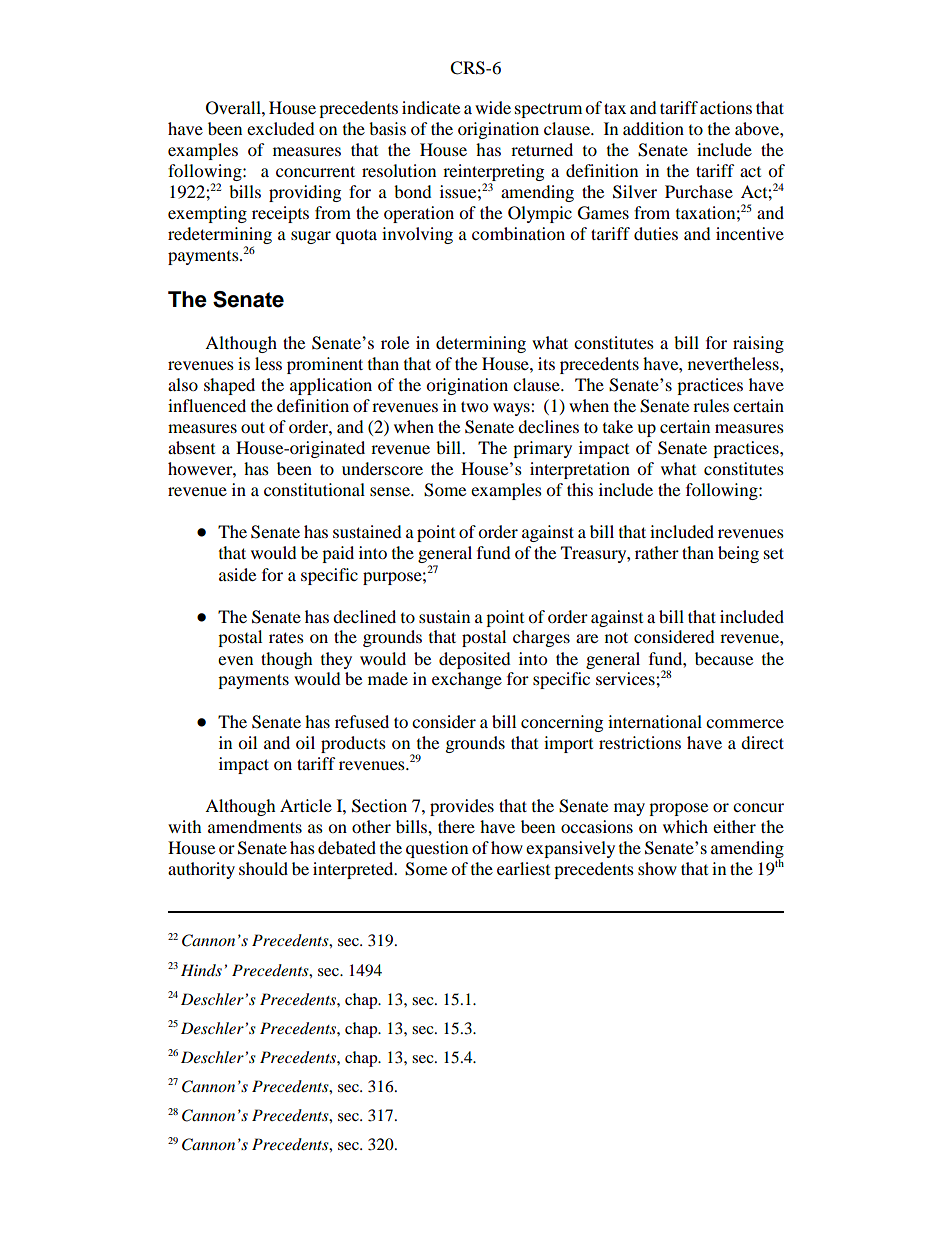  What do you see at coordinates (201, 970) in the screenshot?
I see `Hinds` at bounding box center [201, 970].
